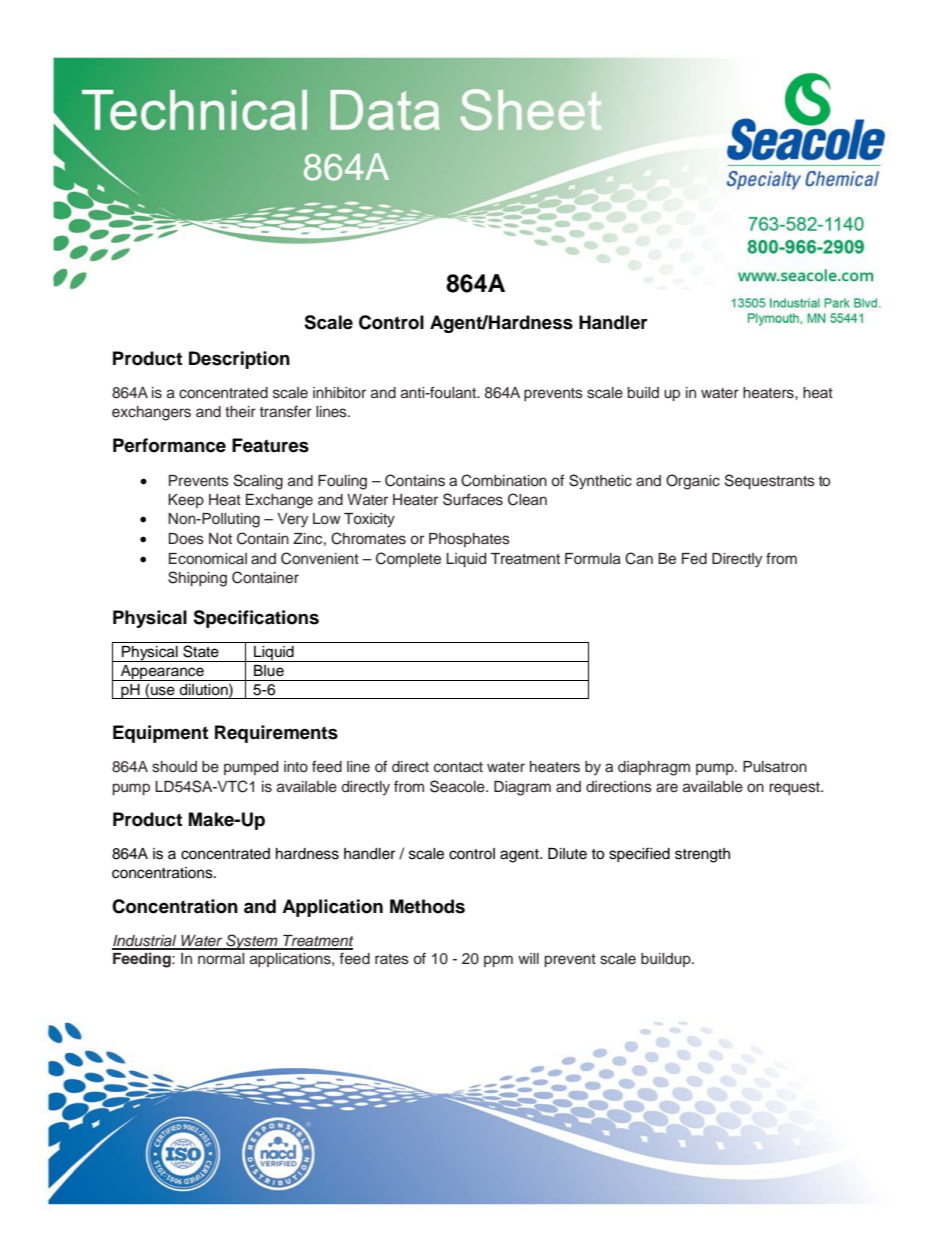 Image resolution: width=952 pixels, height=1233 pixels. I want to click on Not, so click(220, 538).
